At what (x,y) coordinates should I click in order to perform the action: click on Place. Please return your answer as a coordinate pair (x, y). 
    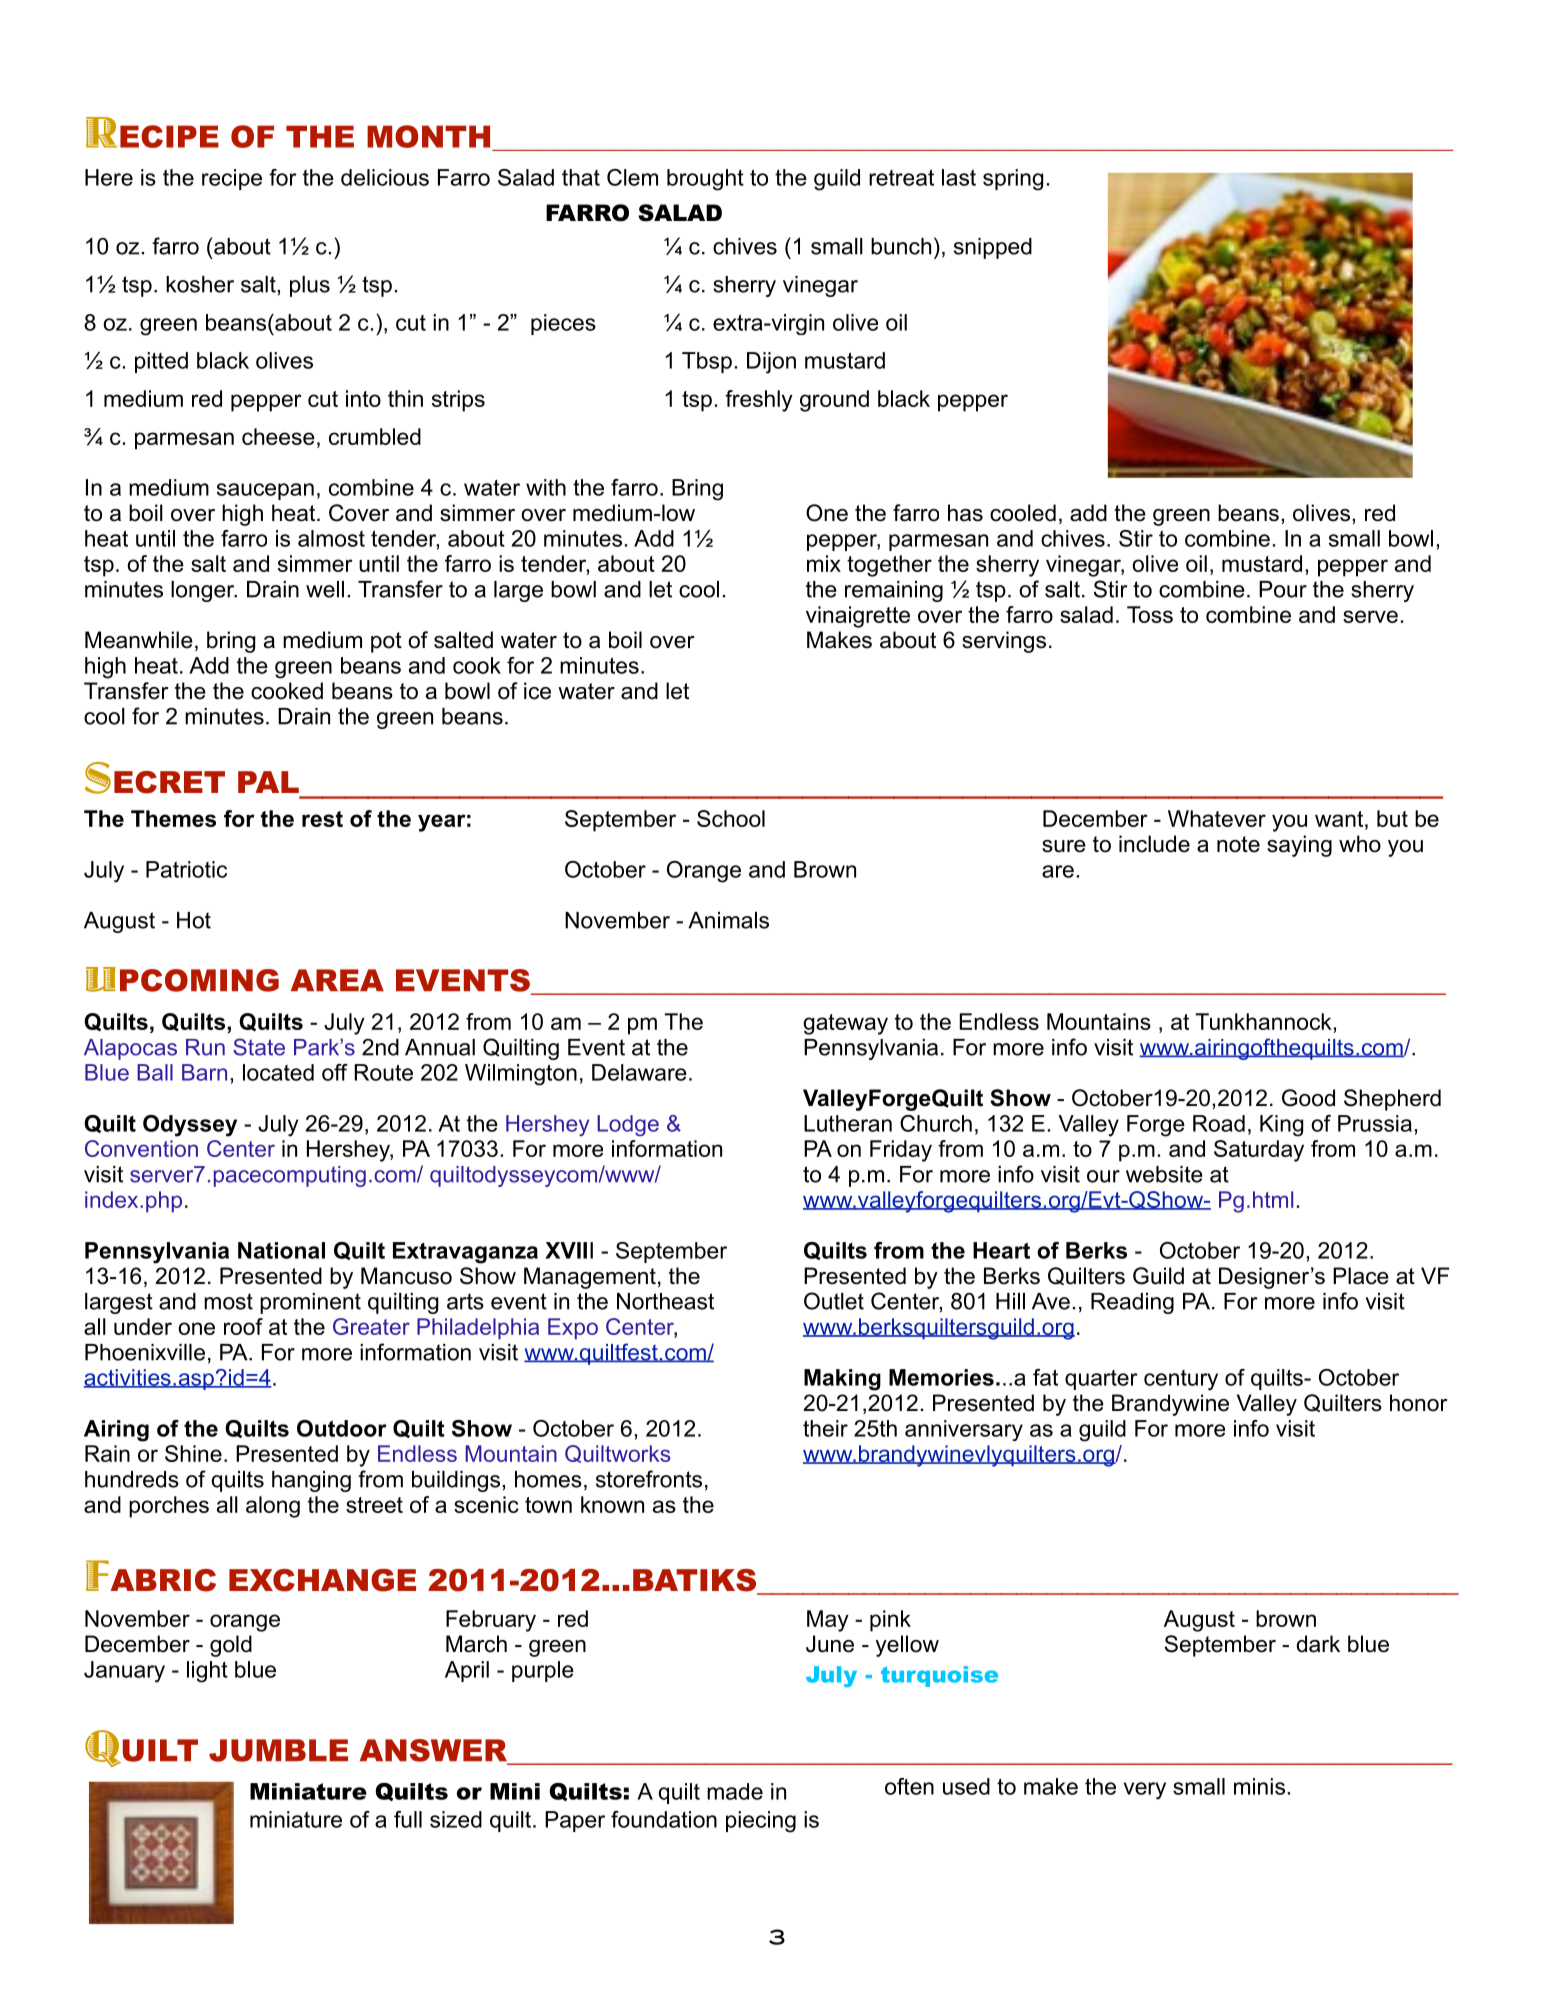
    Looking at the image, I should click on (1361, 1276).
